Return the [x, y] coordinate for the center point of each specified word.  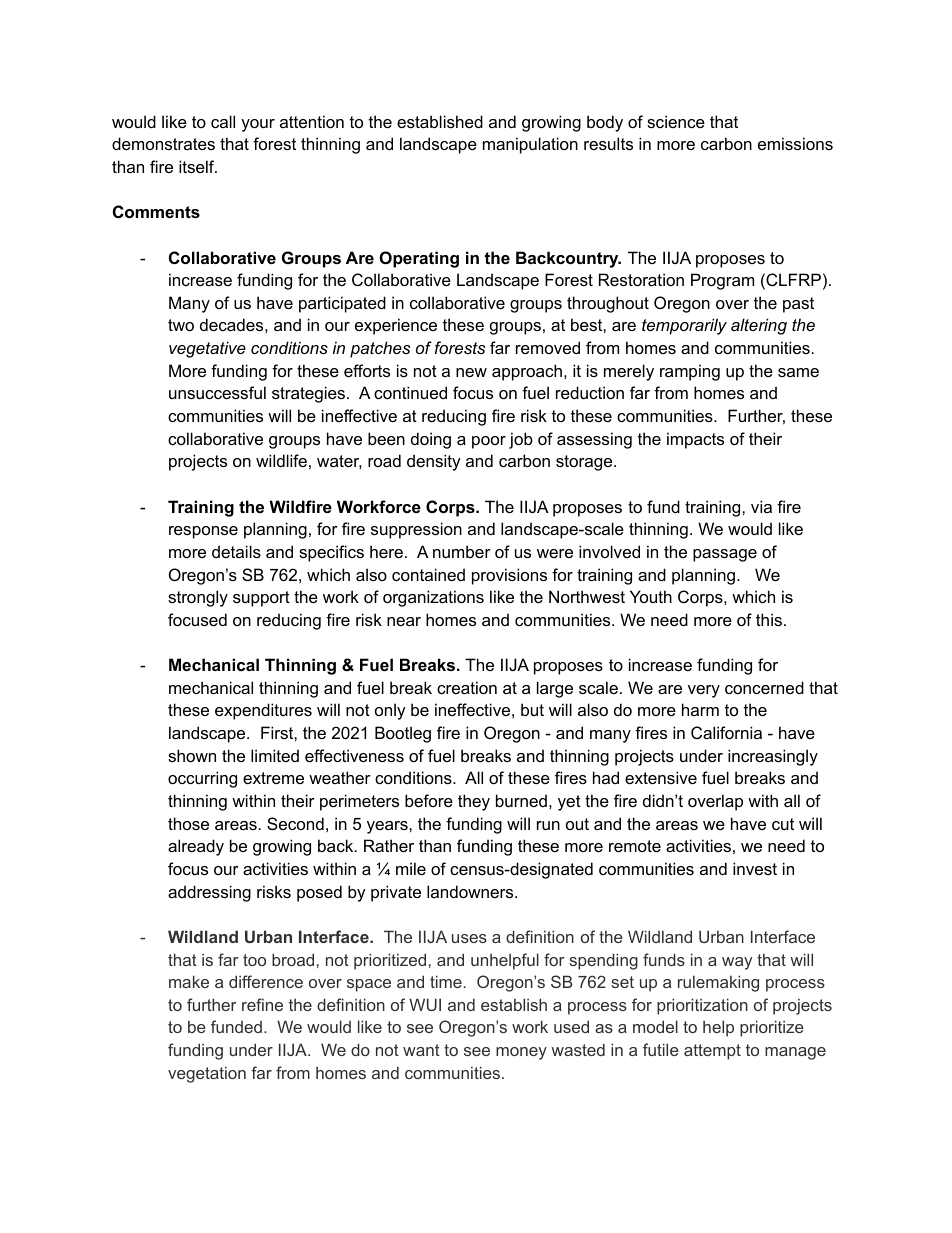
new [471, 372]
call [223, 121]
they [474, 802]
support [261, 599]
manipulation [530, 145]
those [188, 823]
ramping [690, 372]
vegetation [207, 1075]
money [521, 1053]
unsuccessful [217, 392]
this [769, 619]
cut [783, 824]
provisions [509, 576]
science [676, 121]
